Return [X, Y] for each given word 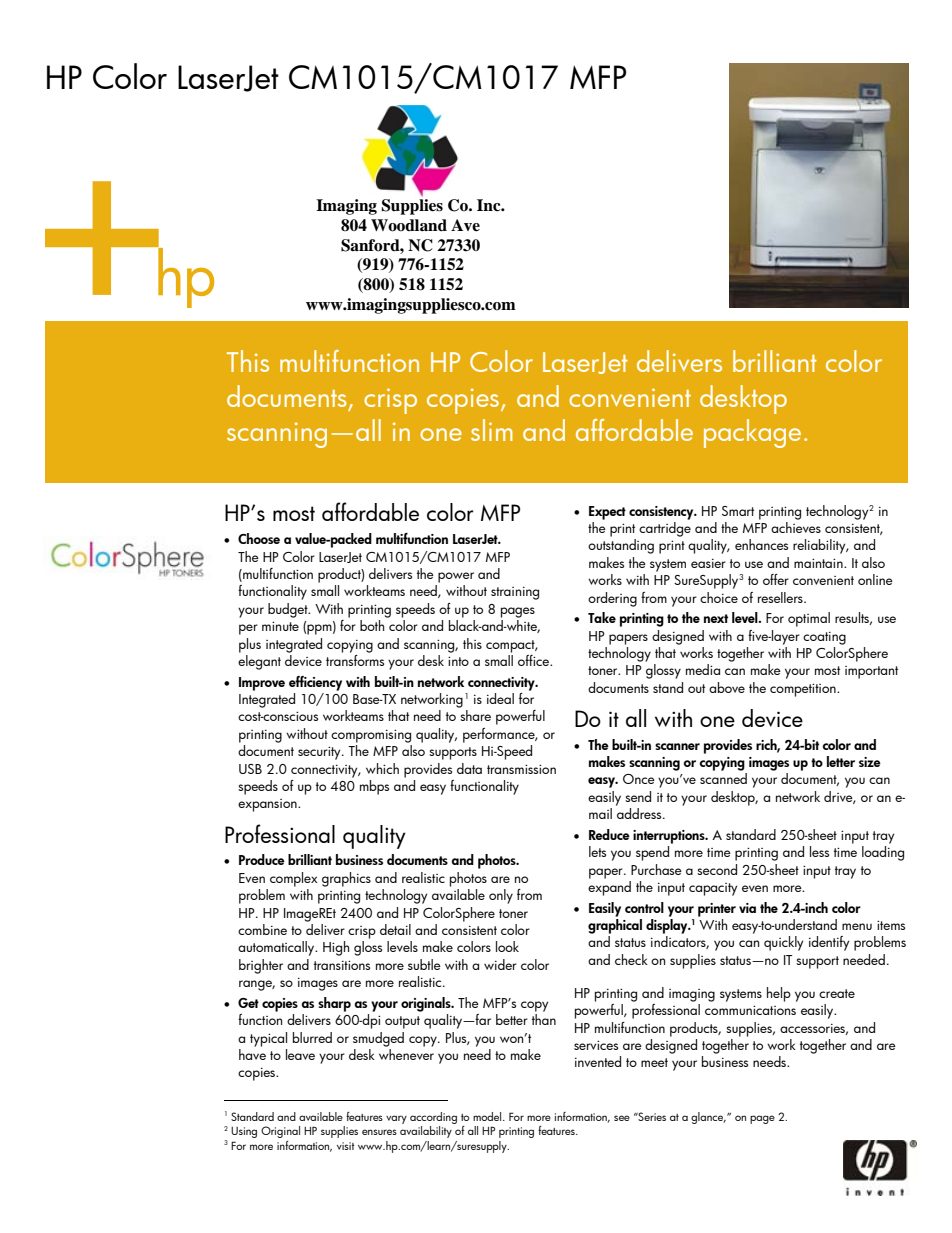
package [752, 433]
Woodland [409, 225]
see [622, 1118]
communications [750, 1010]
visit [346, 1146]
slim [492, 430]
